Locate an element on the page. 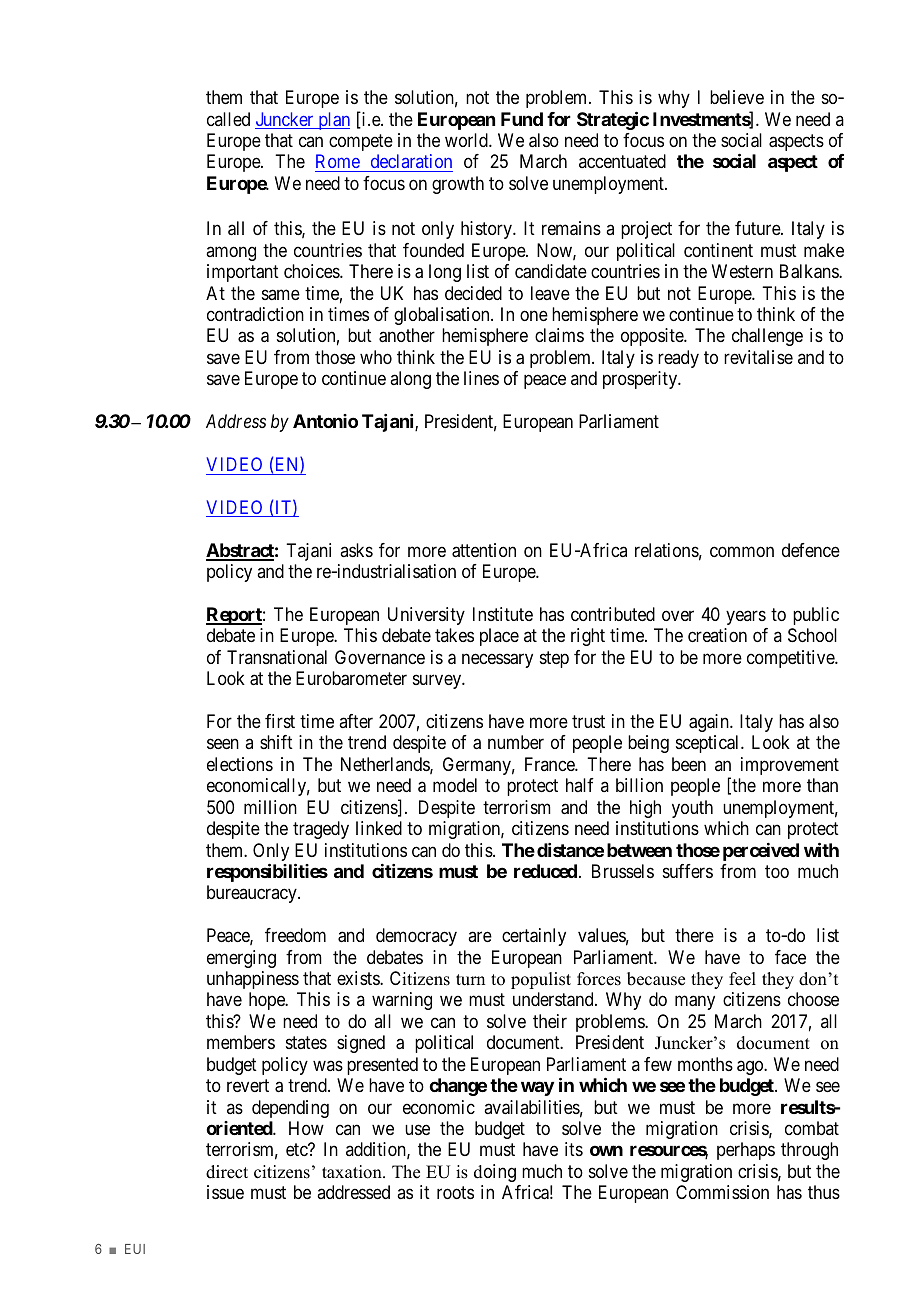 The image size is (924, 1307). believe is located at coordinates (737, 97).
